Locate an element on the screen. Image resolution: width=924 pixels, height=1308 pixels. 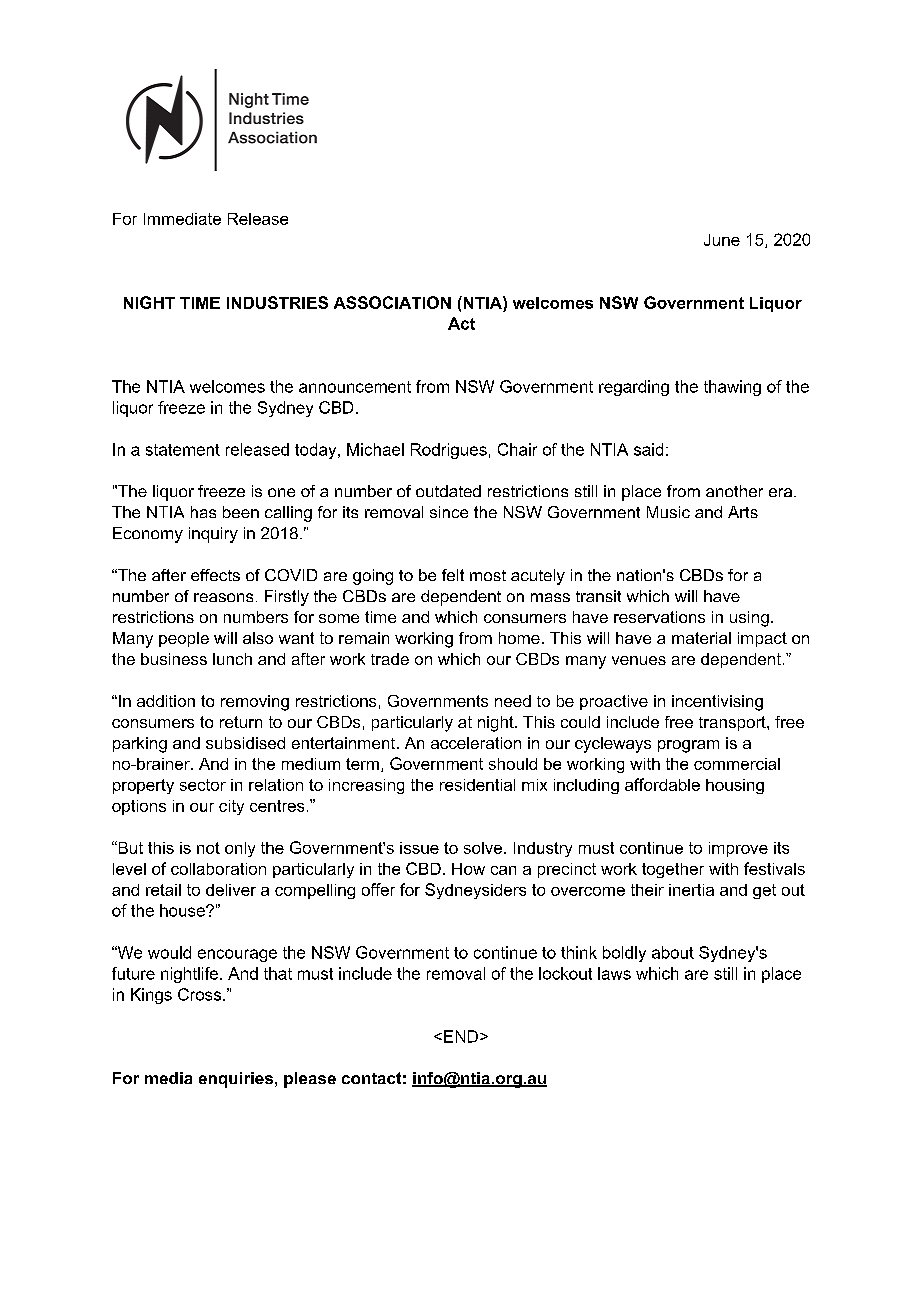
inquiry is located at coordinates (213, 535).
